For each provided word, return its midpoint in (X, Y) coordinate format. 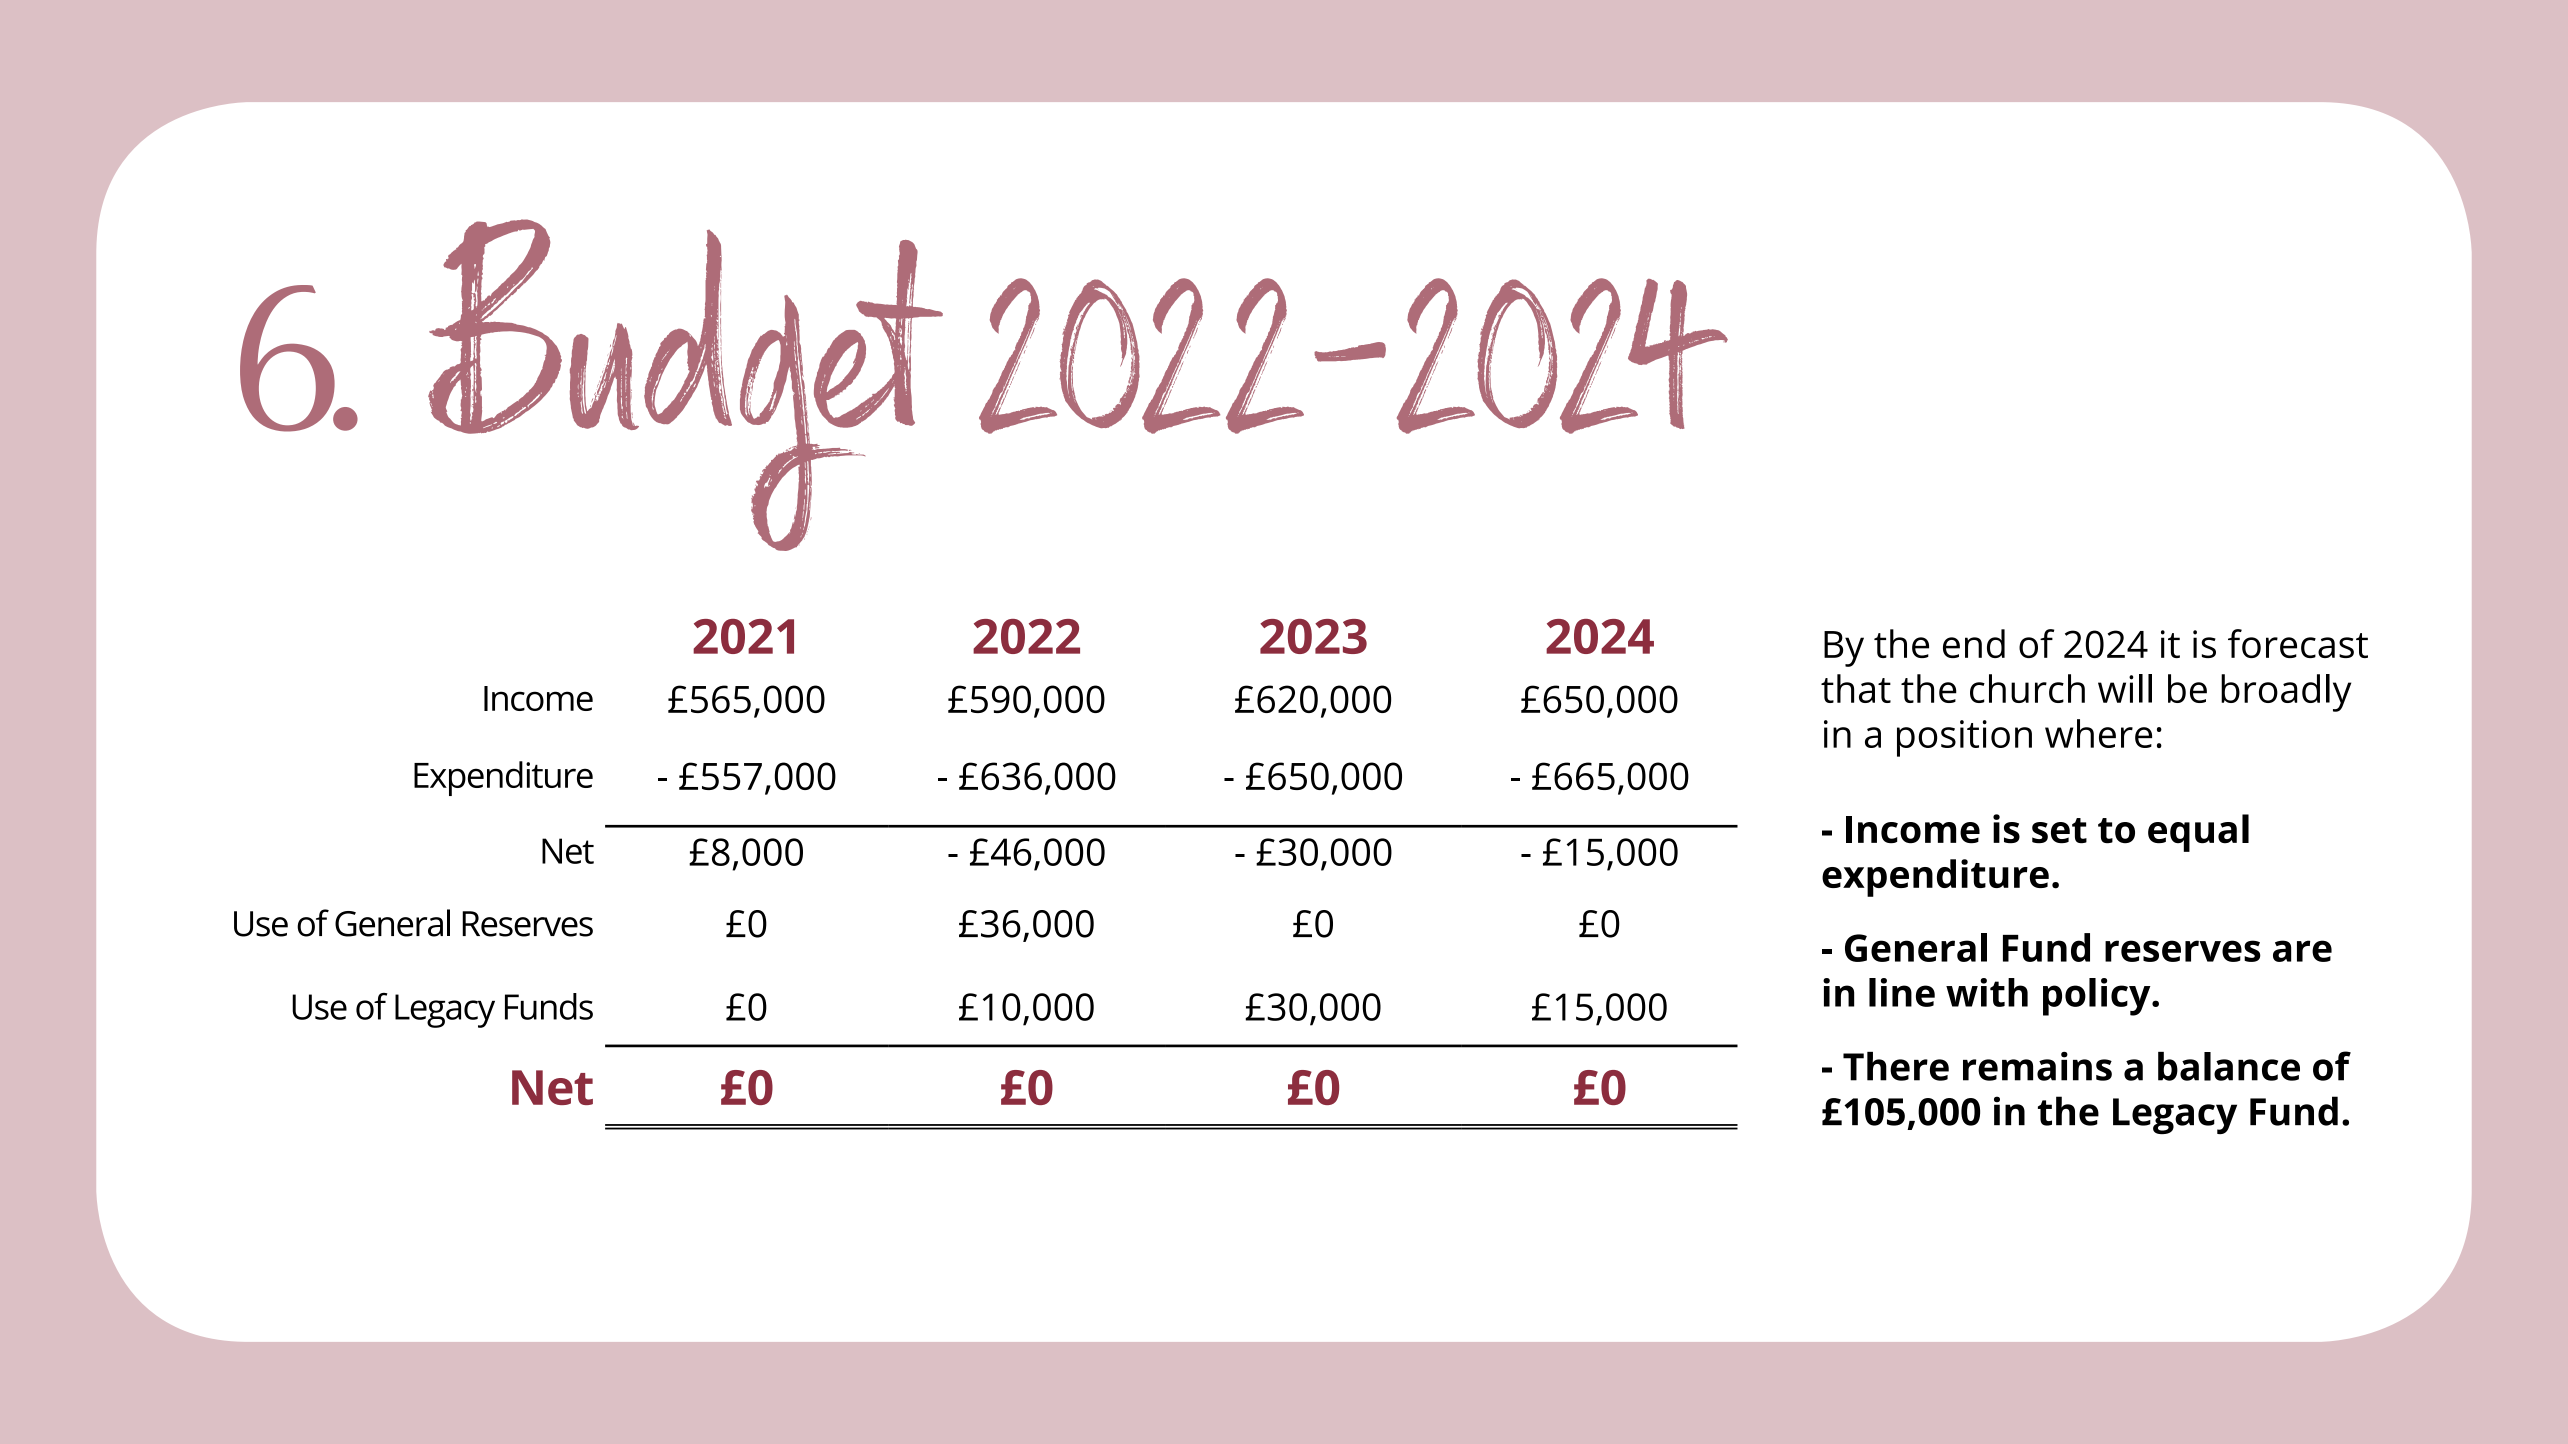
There (1896, 1066)
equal (2198, 833)
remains (2037, 1066)
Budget (685, 385)
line (1902, 992)
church (2027, 688)
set (2059, 831)
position (1964, 738)
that (1856, 688)
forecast (2298, 643)
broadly (2286, 693)
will (2125, 688)
